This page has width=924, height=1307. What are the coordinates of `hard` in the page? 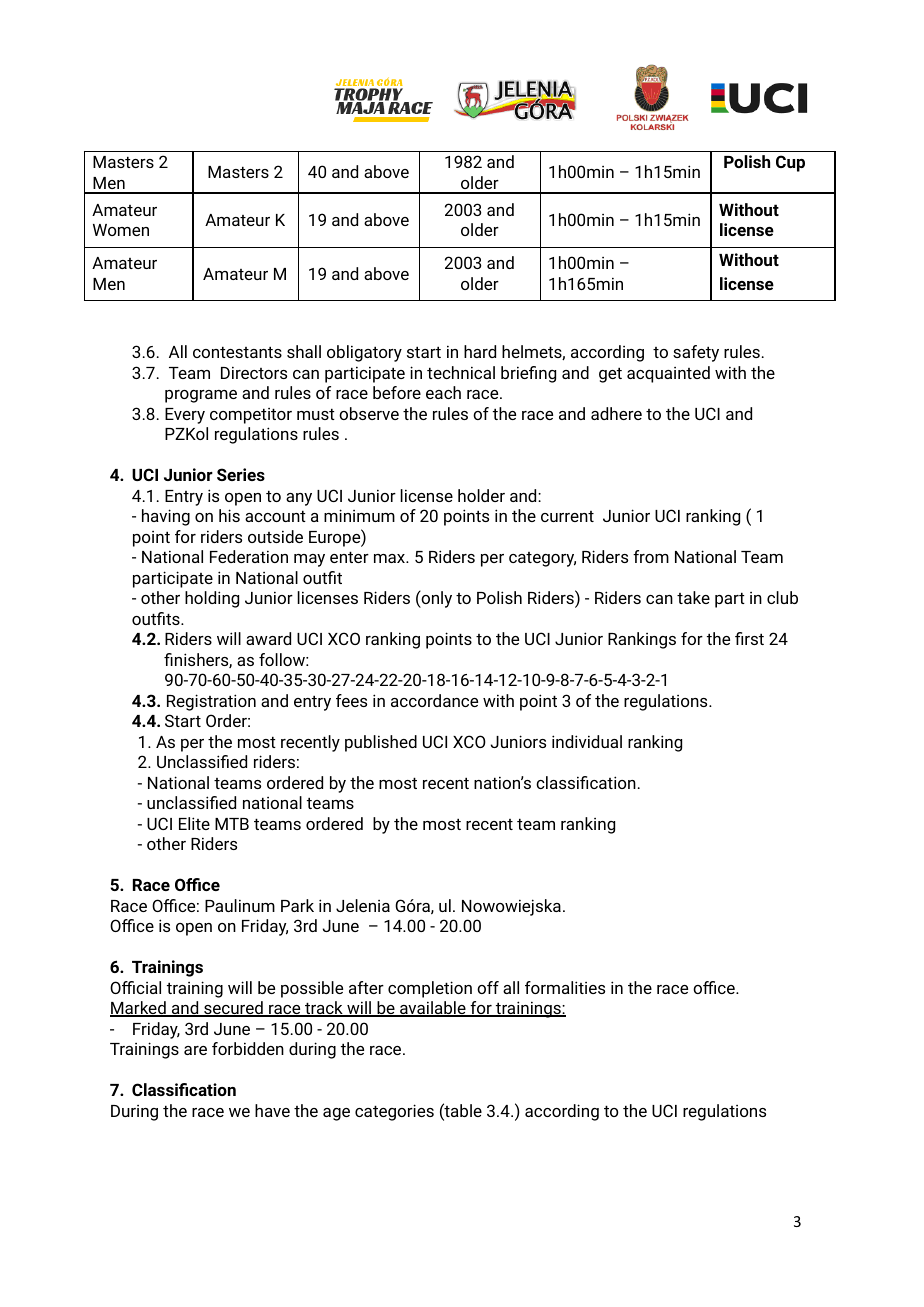 It's located at (480, 351).
